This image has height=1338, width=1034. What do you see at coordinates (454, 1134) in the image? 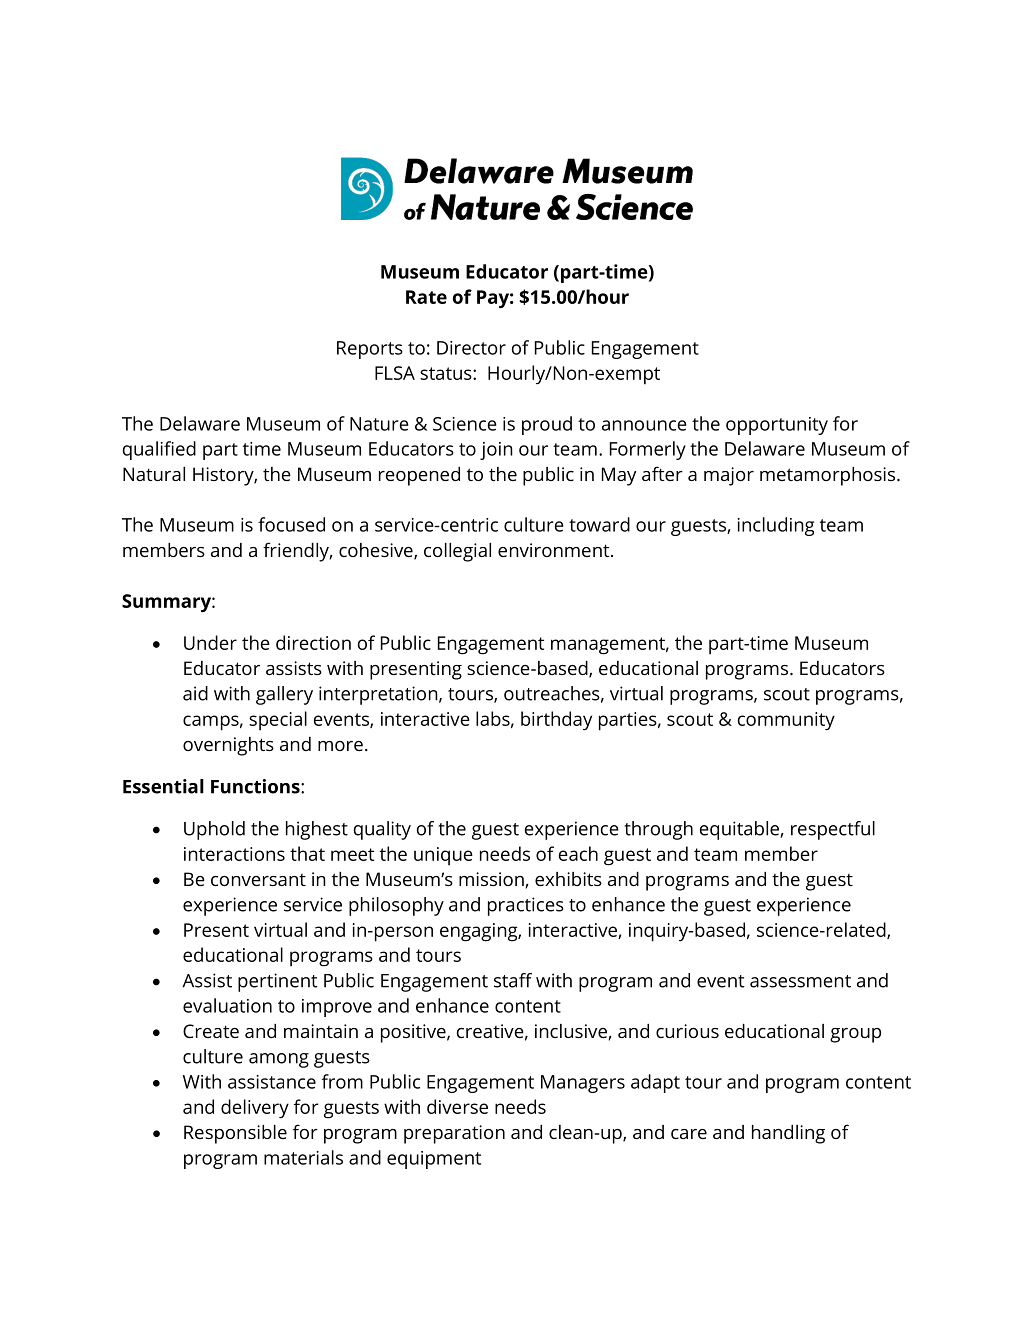
I see `preparation` at bounding box center [454, 1134].
